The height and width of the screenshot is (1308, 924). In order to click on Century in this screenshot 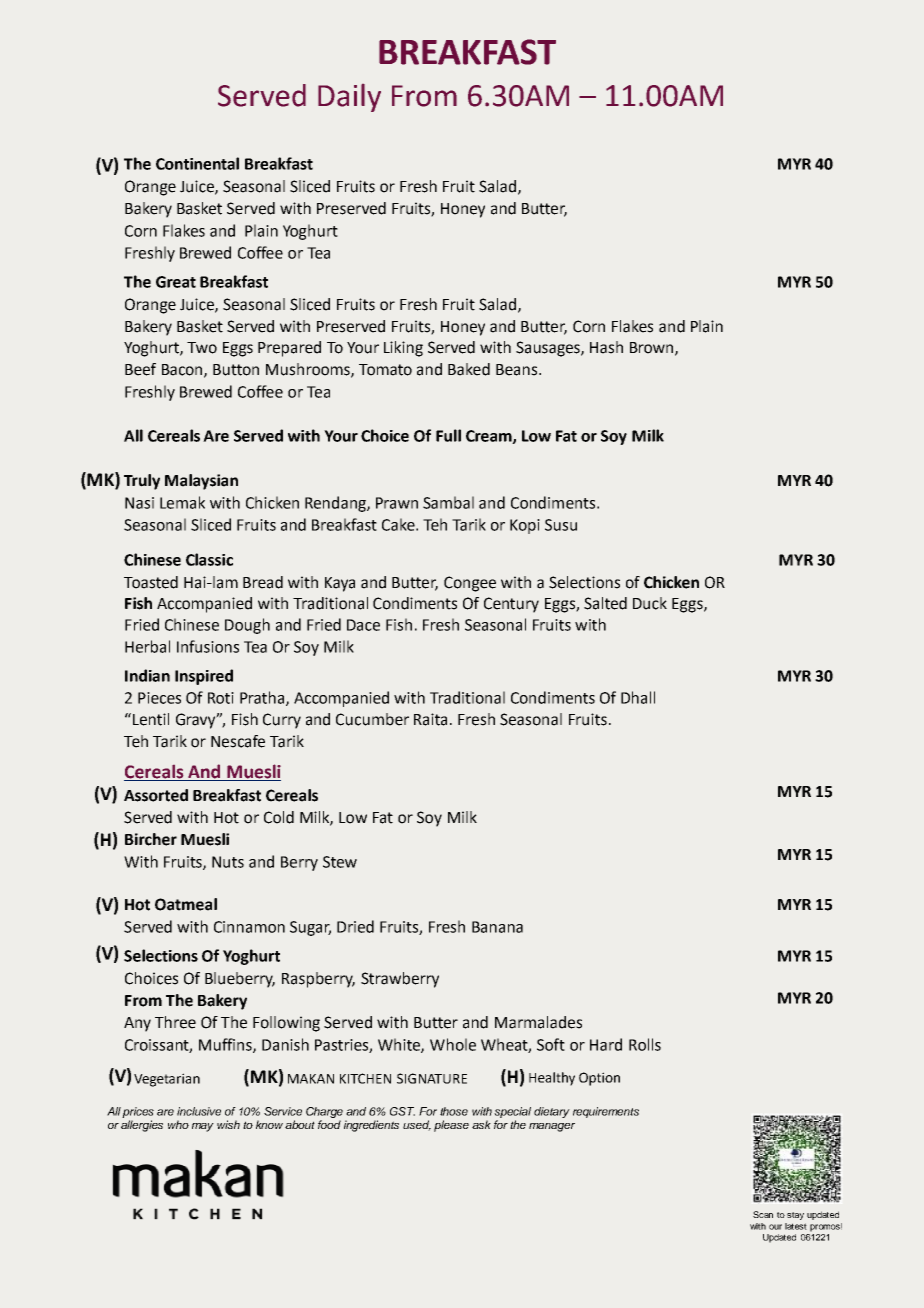, I will do `click(511, 605)`.
